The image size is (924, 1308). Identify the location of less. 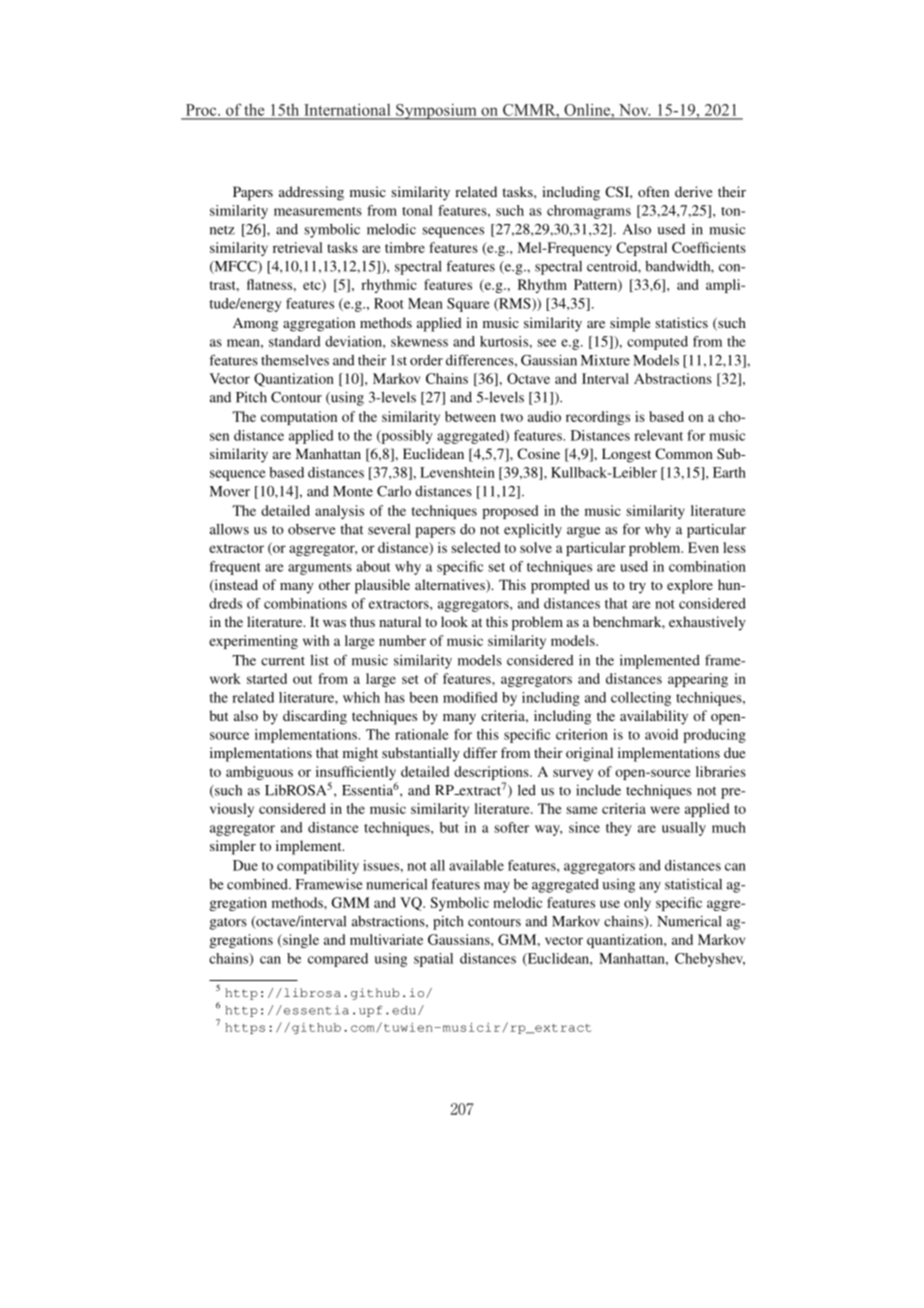
(734, 547).
